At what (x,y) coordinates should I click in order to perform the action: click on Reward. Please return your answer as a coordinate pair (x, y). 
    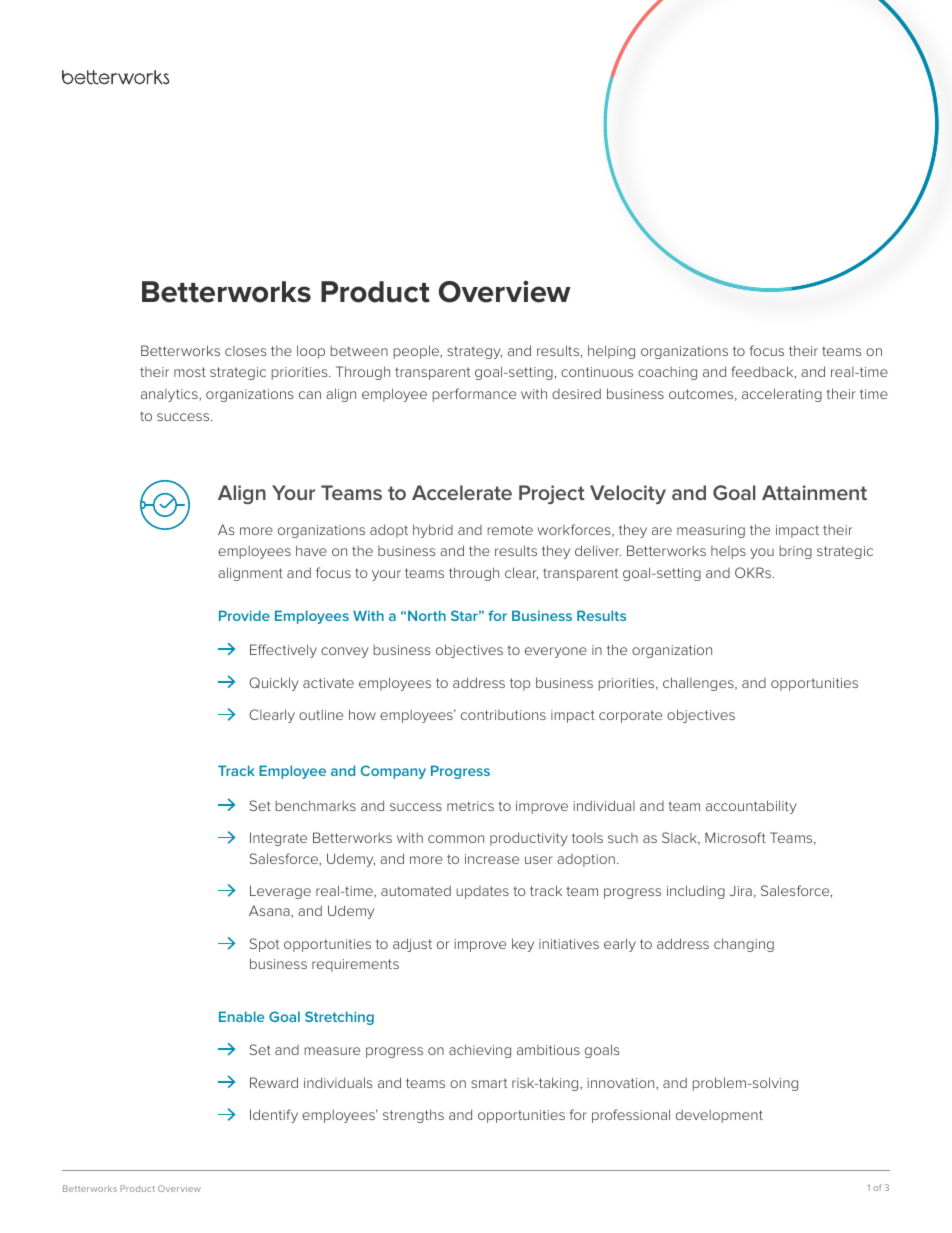
    Looking at the image, I should click on (274, 1082).
